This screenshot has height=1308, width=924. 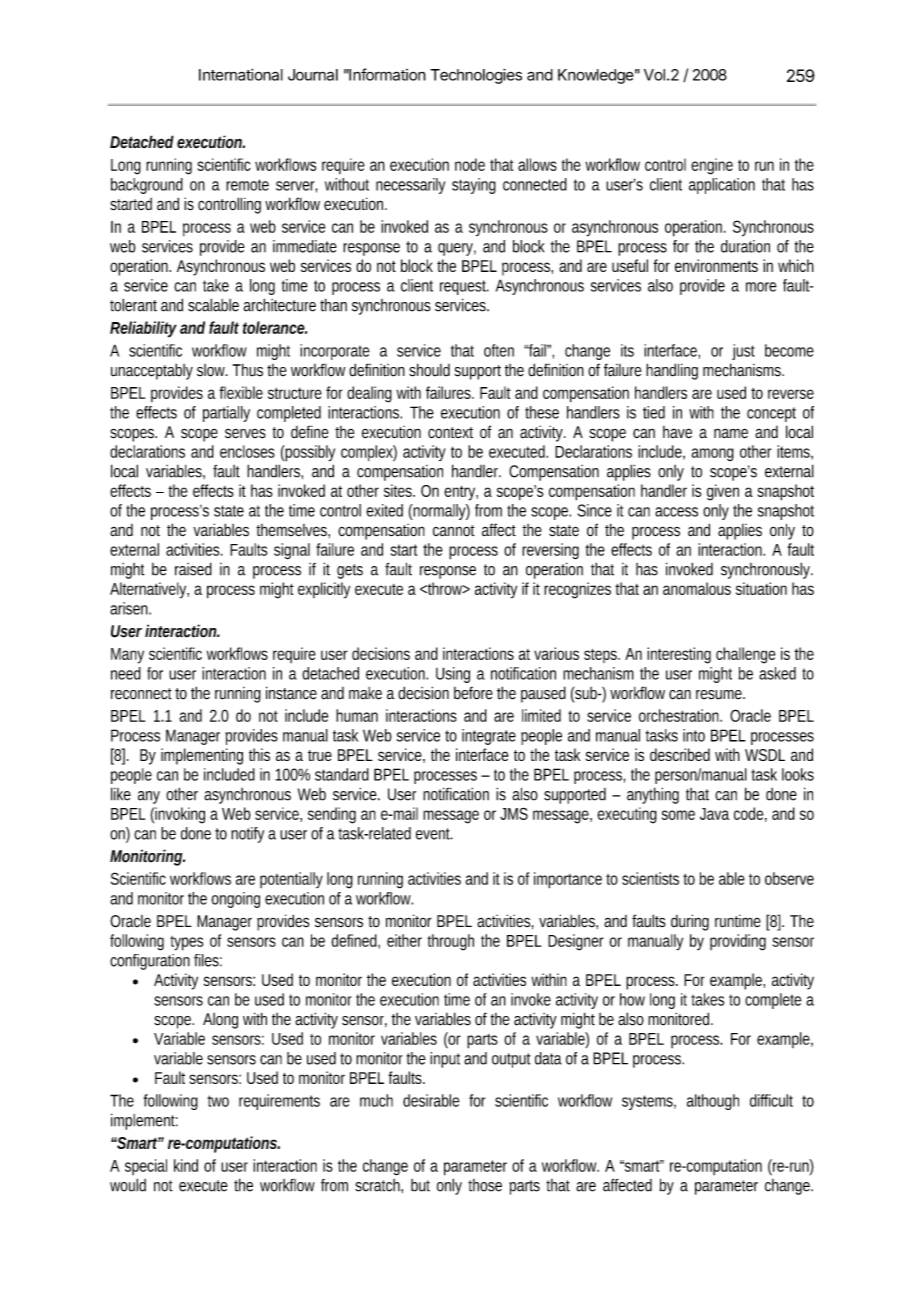 What do you see at coordinates (712, 166) in the screenshot?
I see `engine` at bounding box center [712, 166].
